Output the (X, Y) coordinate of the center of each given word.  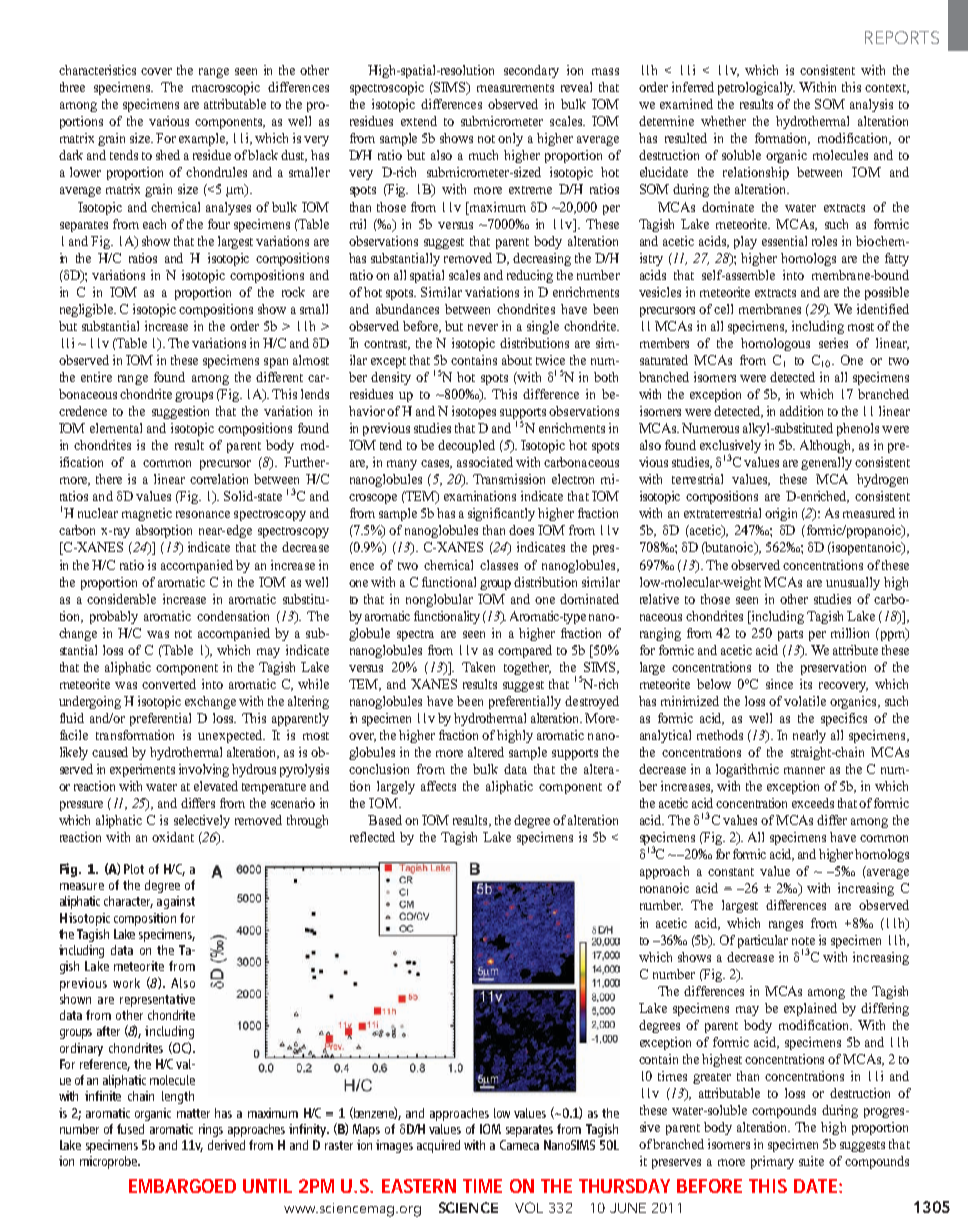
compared (525, 651)
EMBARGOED (182, 1186)
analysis (871, 105)
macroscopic (226, 88)
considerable (121, 599)
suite (811, 1161)
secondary (531, 71)
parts (790, 635)
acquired (438, 1146)
